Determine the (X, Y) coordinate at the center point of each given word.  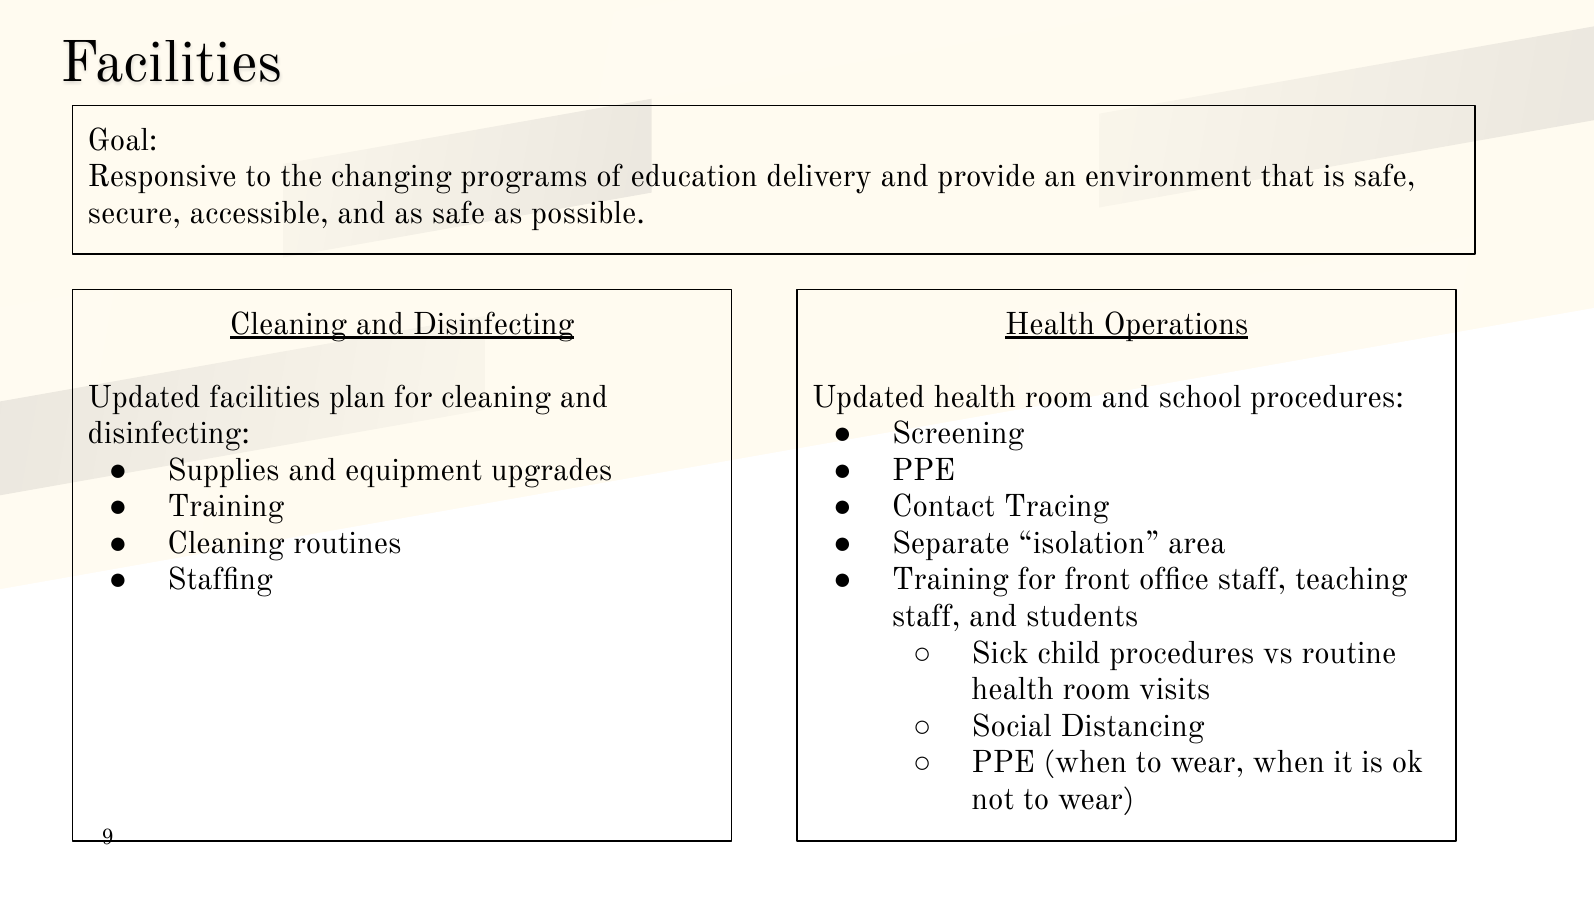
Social (1012, 725)
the (301, 175)
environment (1168, 176)
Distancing (1133, 729)
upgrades (551, 473)
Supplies (224, 472)
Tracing (1057, 509)
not (993, 799)
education (694, 175)
